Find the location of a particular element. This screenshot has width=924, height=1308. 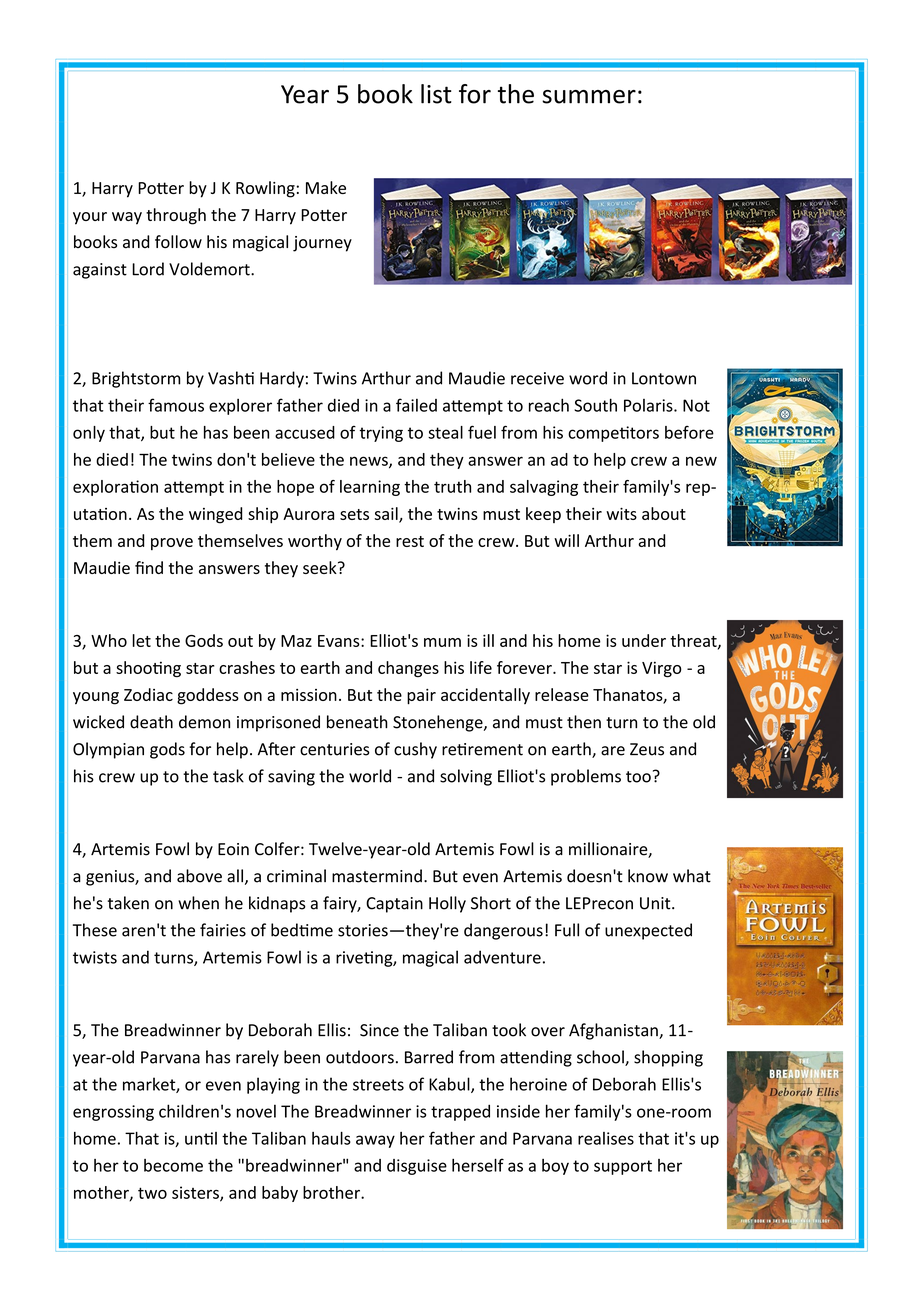

let is located at coordinates (141, 640).
